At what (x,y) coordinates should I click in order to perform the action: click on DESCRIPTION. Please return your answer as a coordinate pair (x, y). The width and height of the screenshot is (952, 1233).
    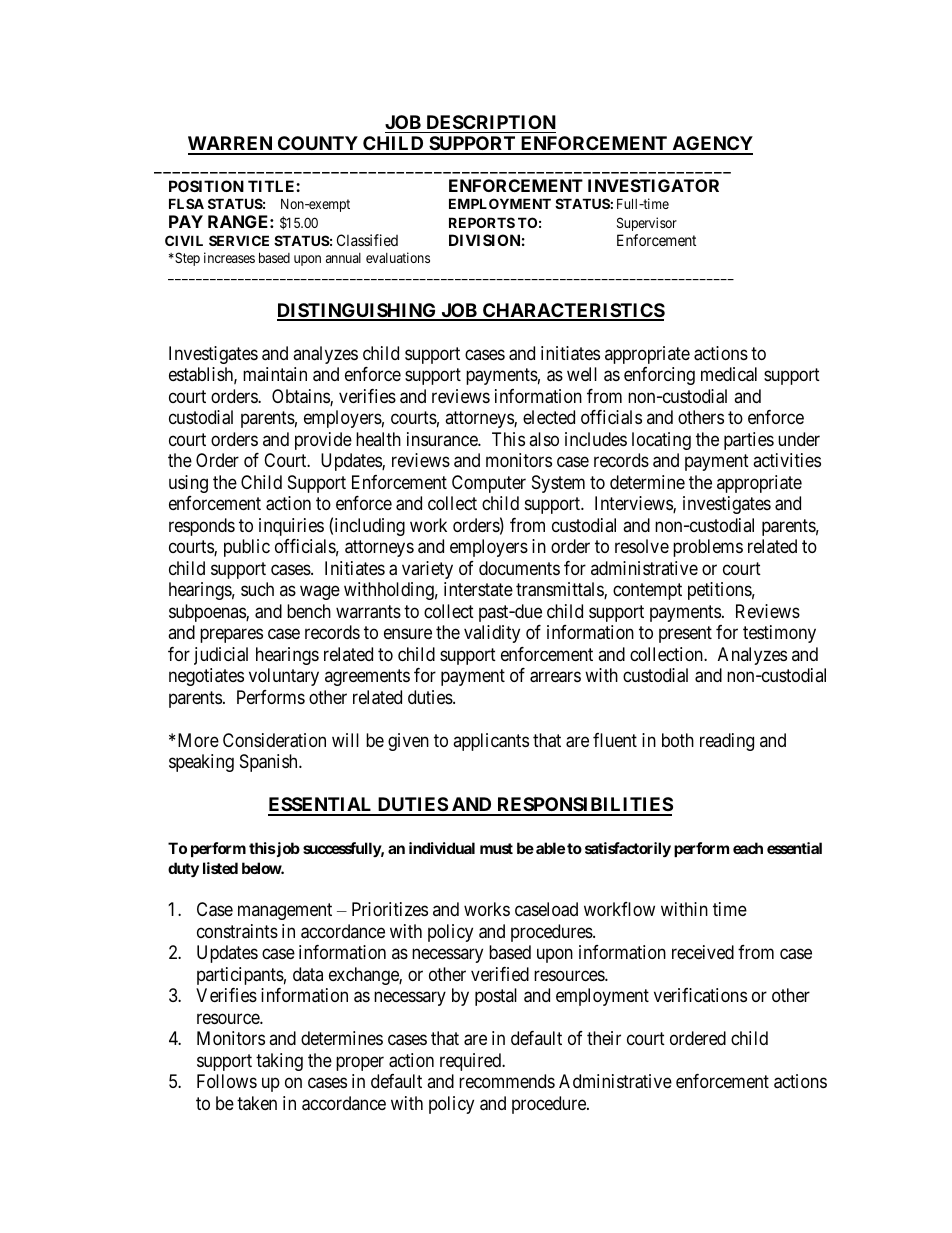
    Looking at the image, I should click on (491, 122).
